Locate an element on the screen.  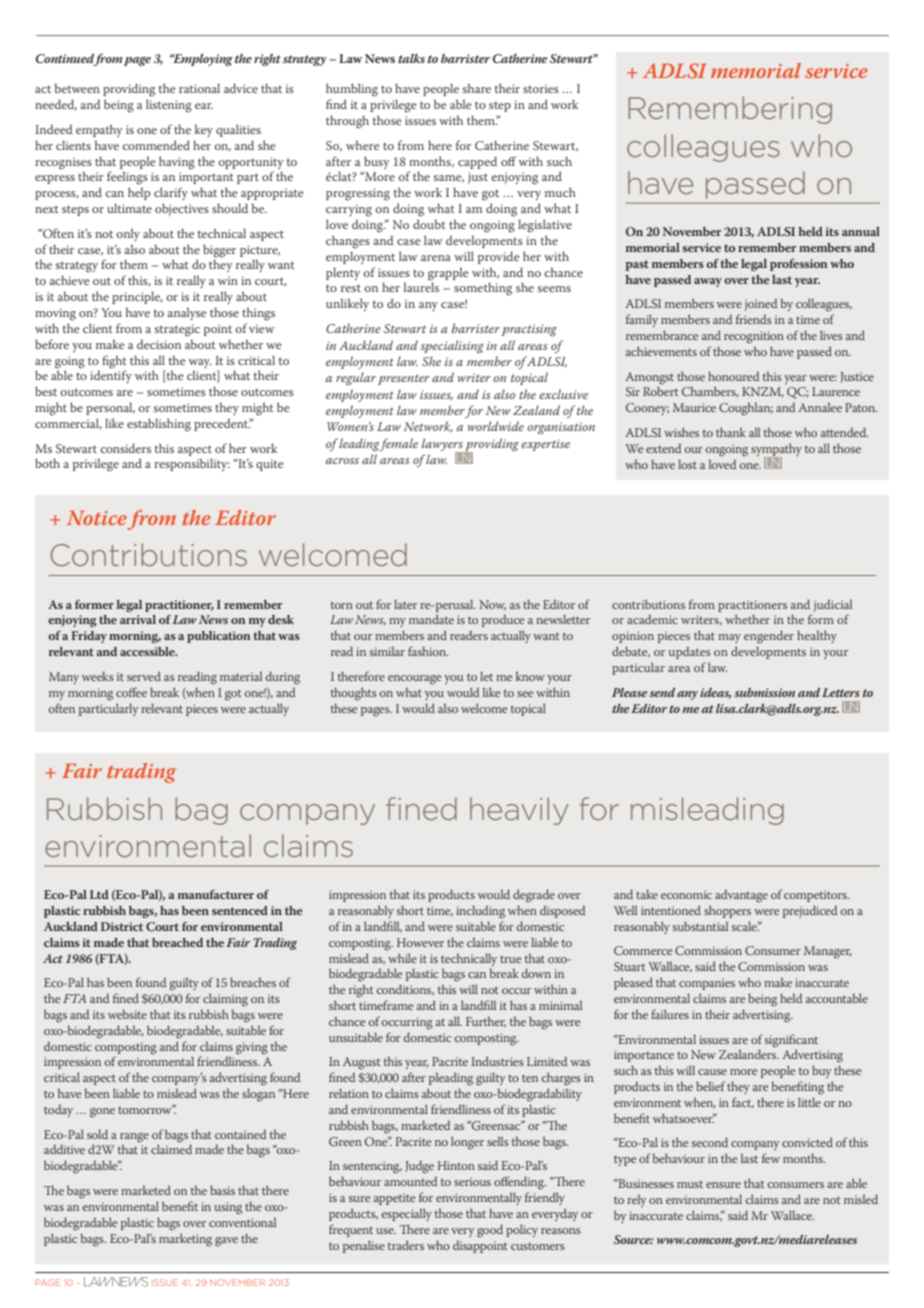
marketing is located at coordinates (185, 1240).
